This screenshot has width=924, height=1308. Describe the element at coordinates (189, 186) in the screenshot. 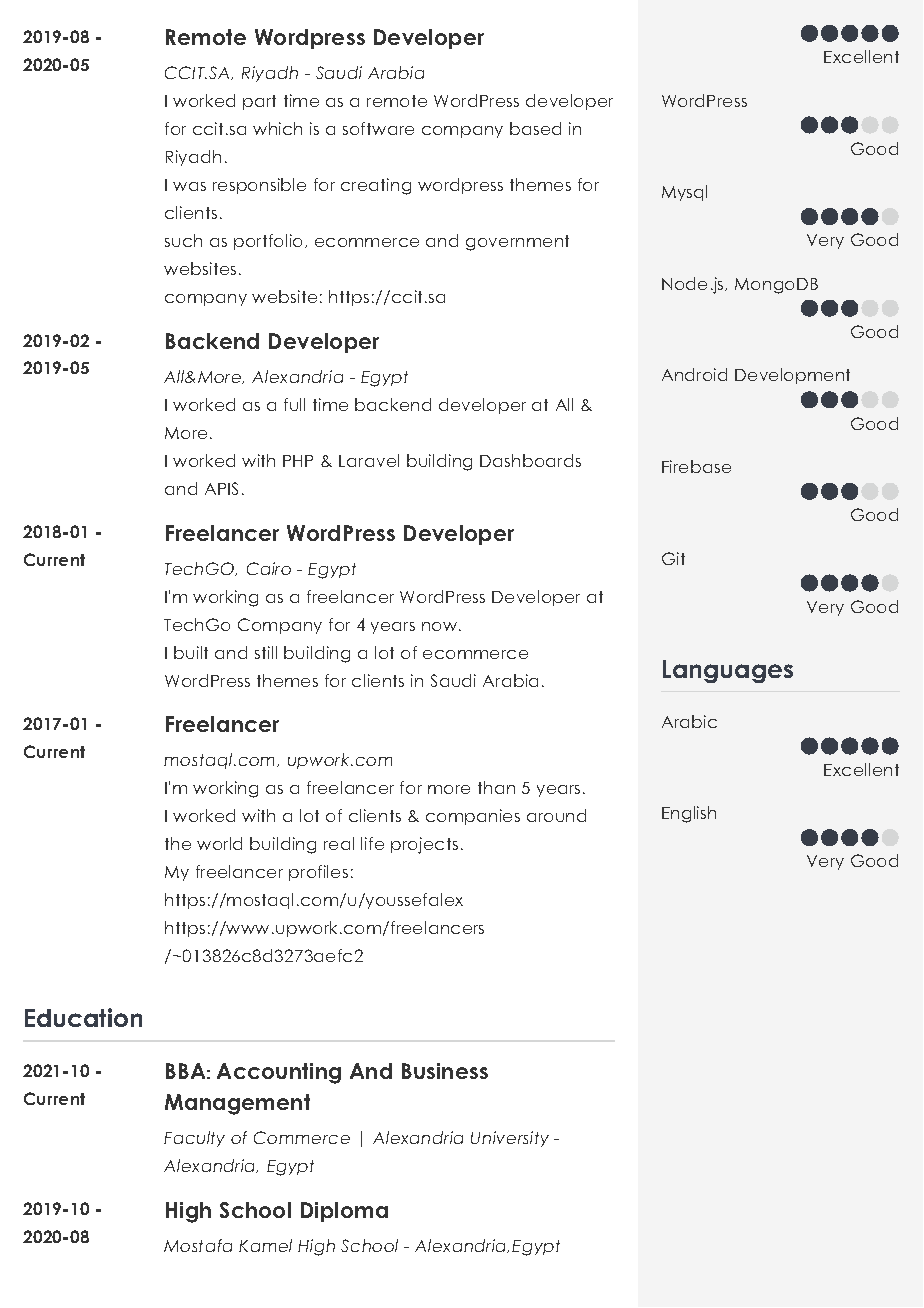

I see `was` at that location.
